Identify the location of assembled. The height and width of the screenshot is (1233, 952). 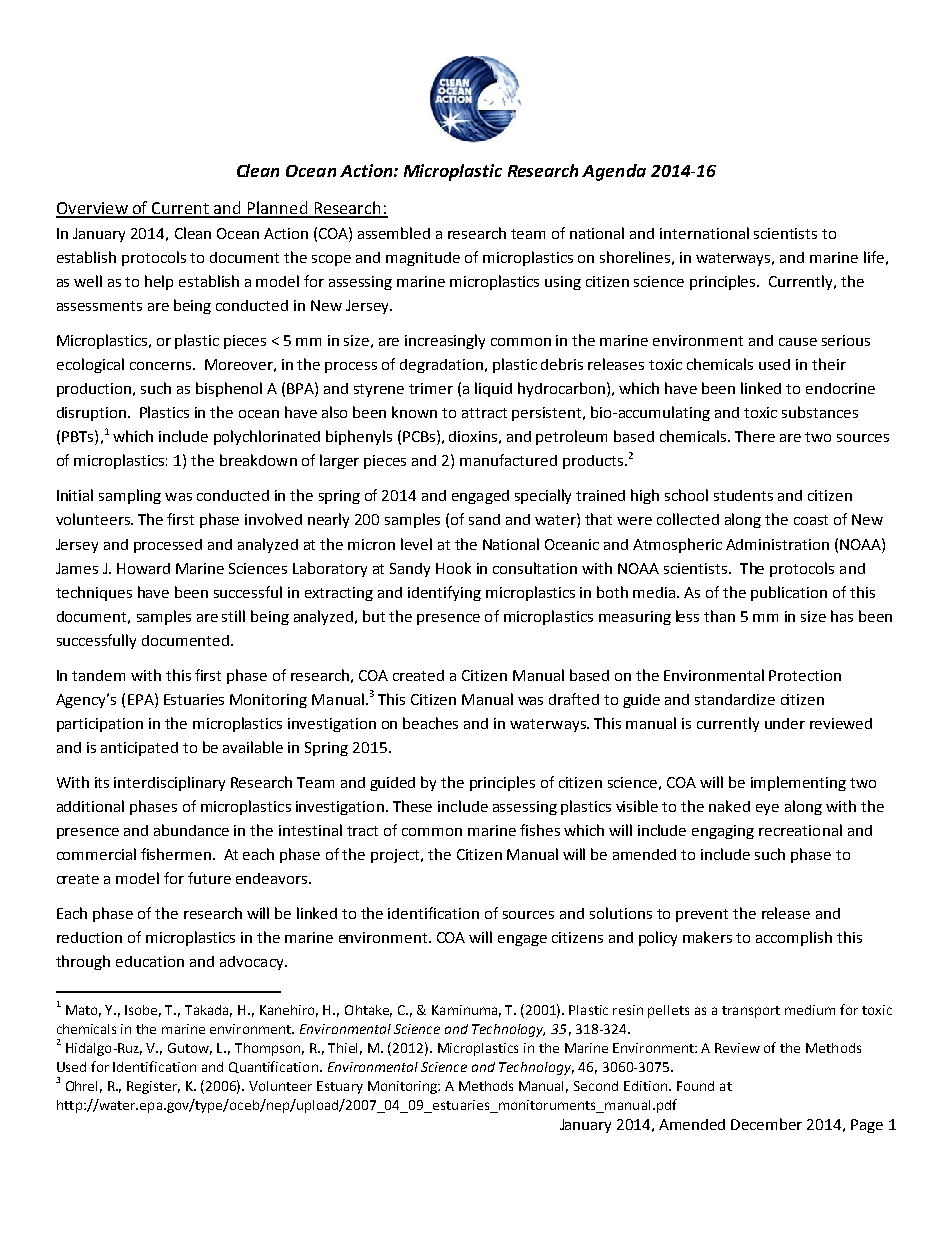
(394, 233).
